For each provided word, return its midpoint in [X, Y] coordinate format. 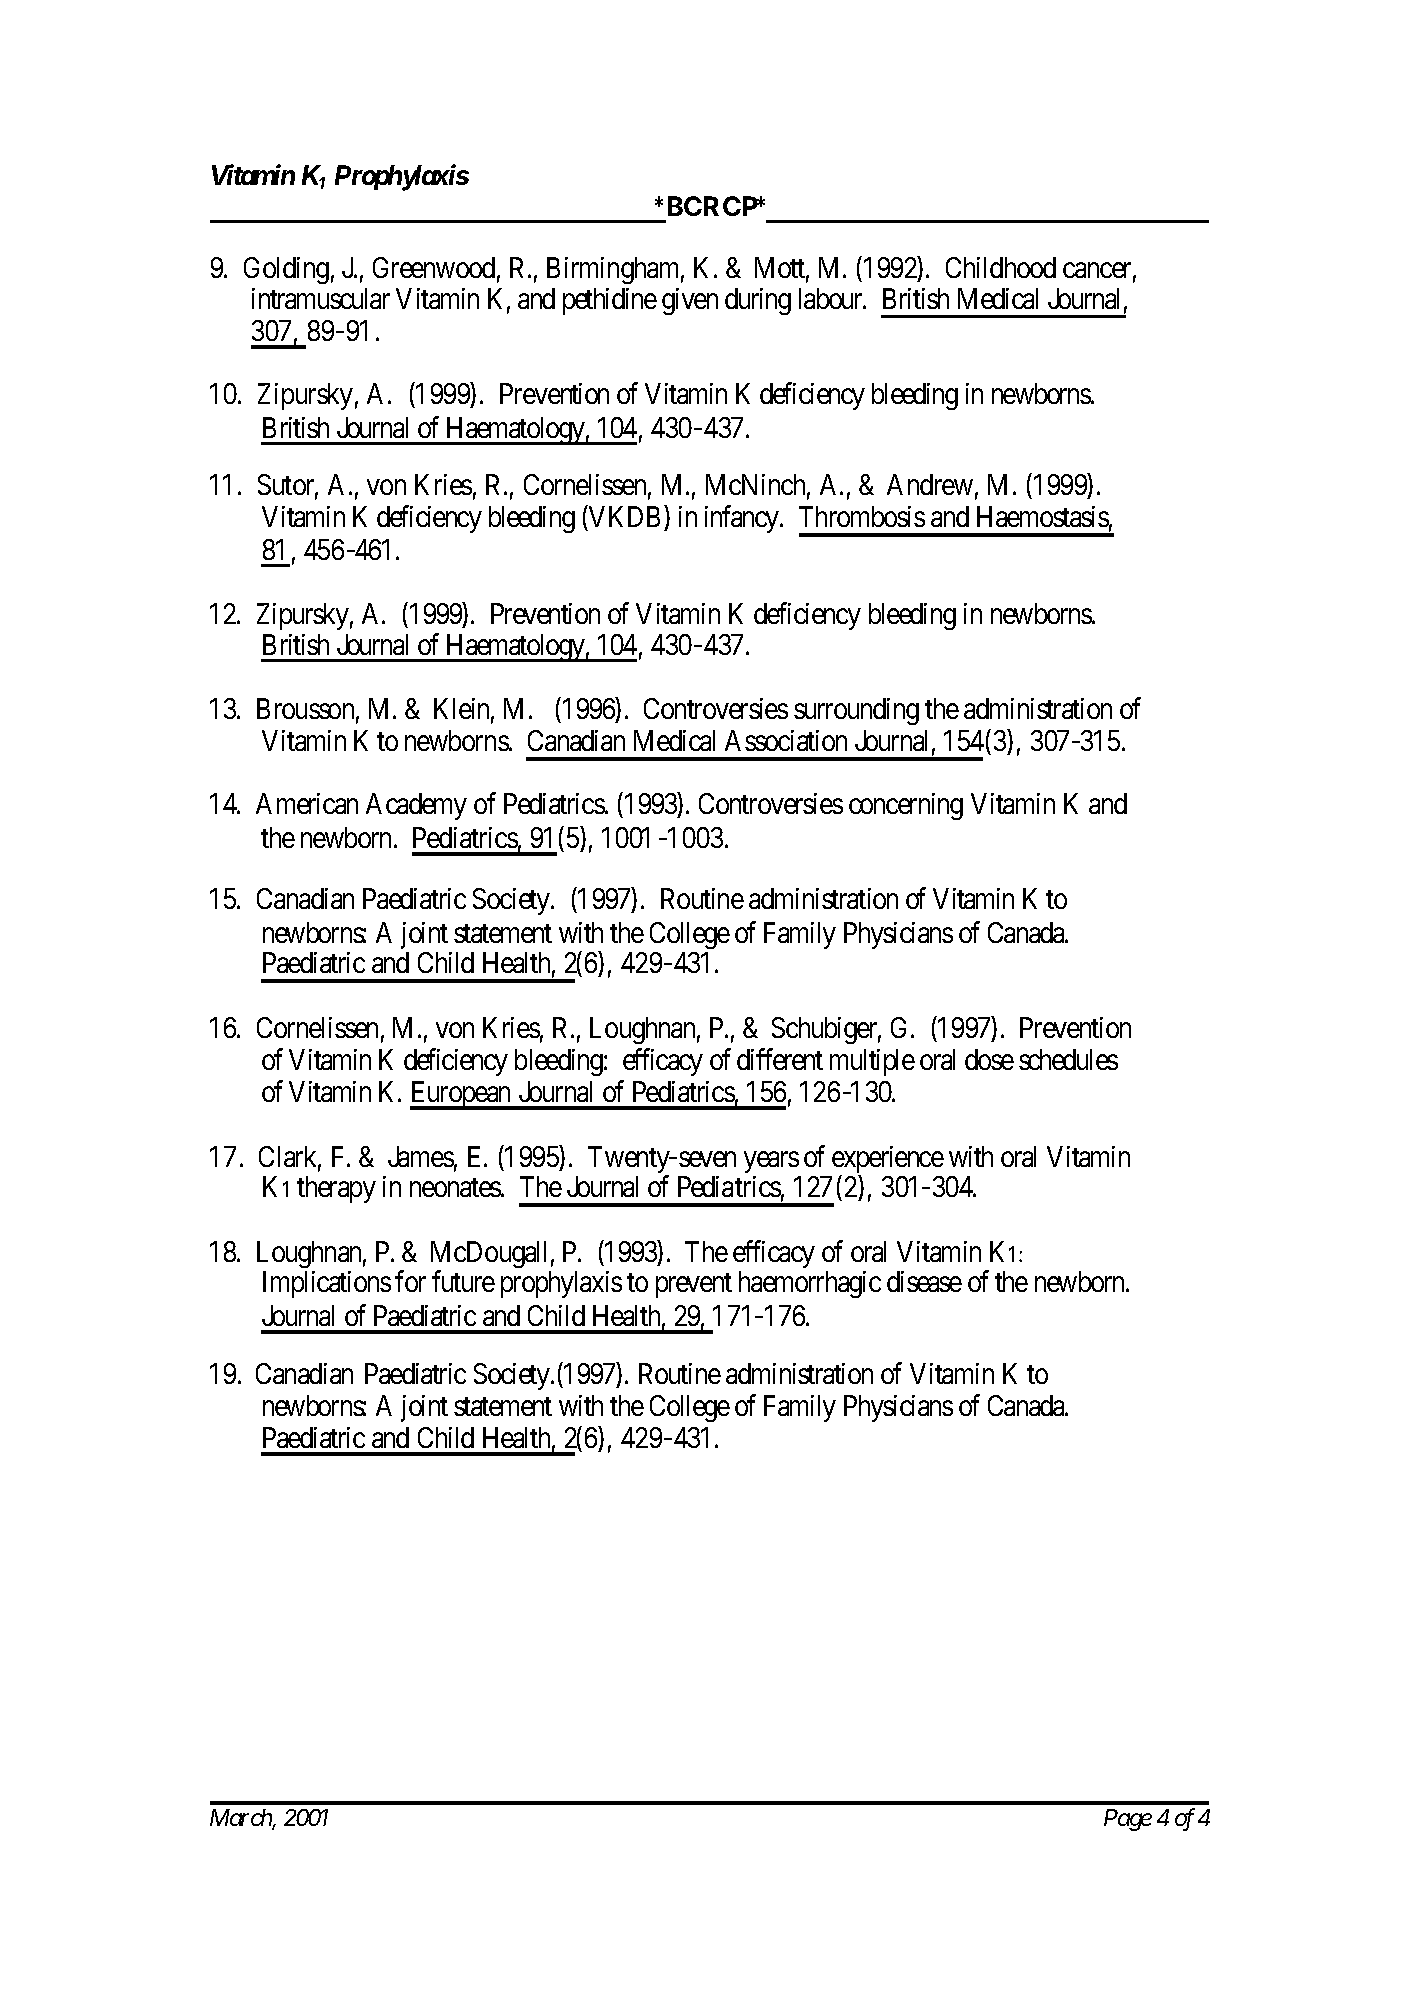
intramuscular [321, 298]
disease [924, 1281]
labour [832, 298]
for [410, 1281]
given [690, 301]
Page [1128, 1820]
